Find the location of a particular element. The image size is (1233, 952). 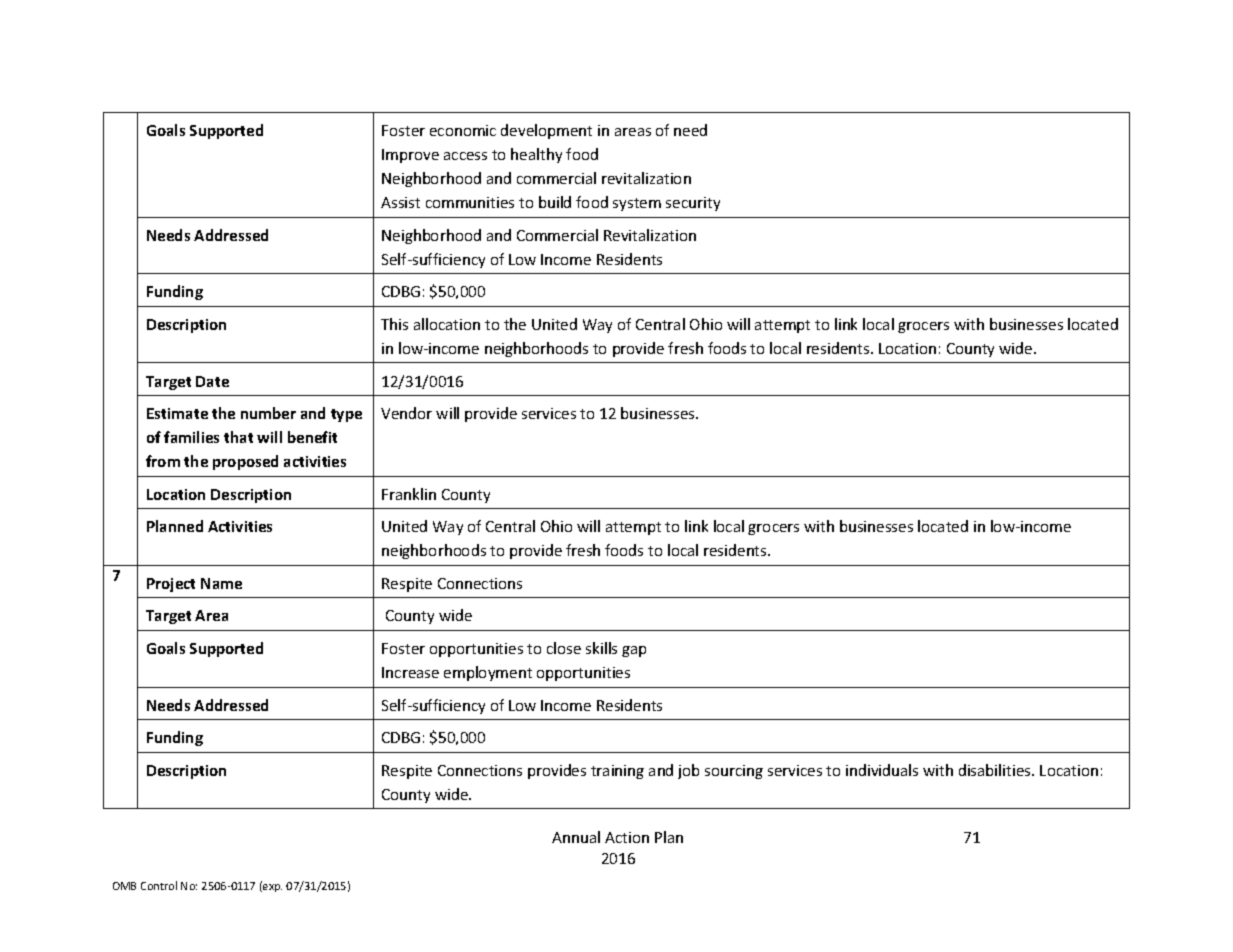

proposed is located at coordinates (245, 462).
